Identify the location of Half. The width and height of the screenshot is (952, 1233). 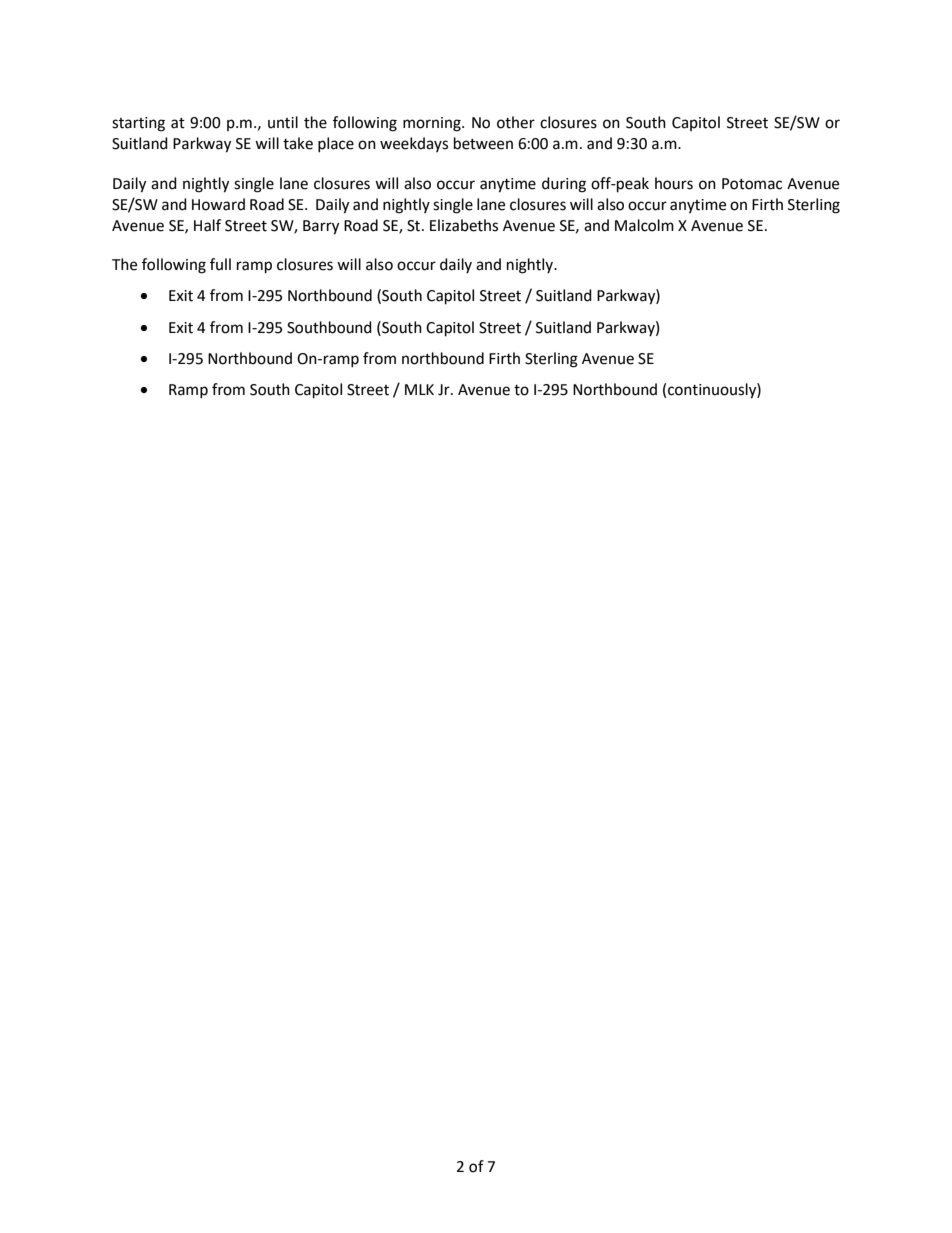
(207, 225).
